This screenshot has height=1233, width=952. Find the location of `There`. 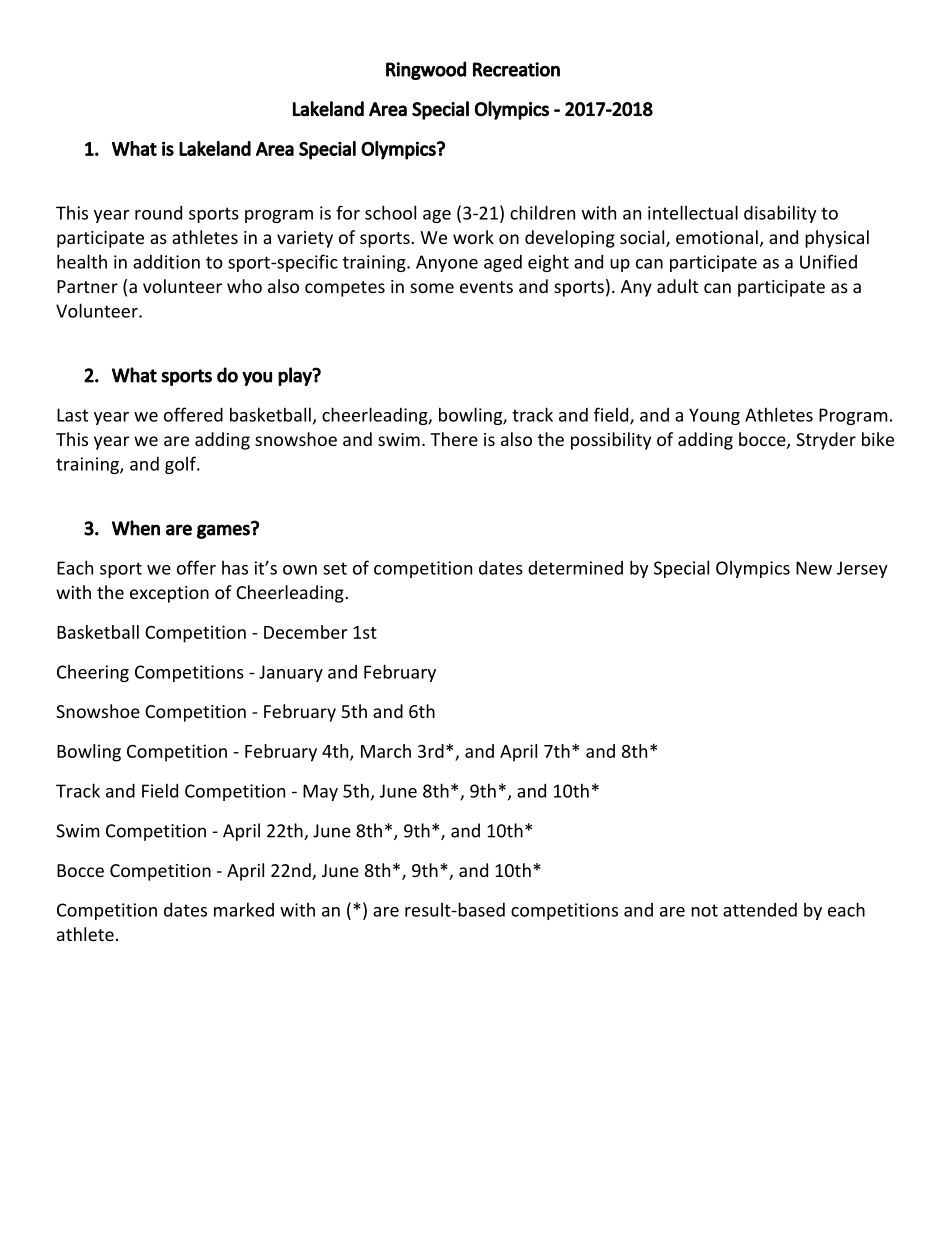

There is located at coordinates (454, 439).
